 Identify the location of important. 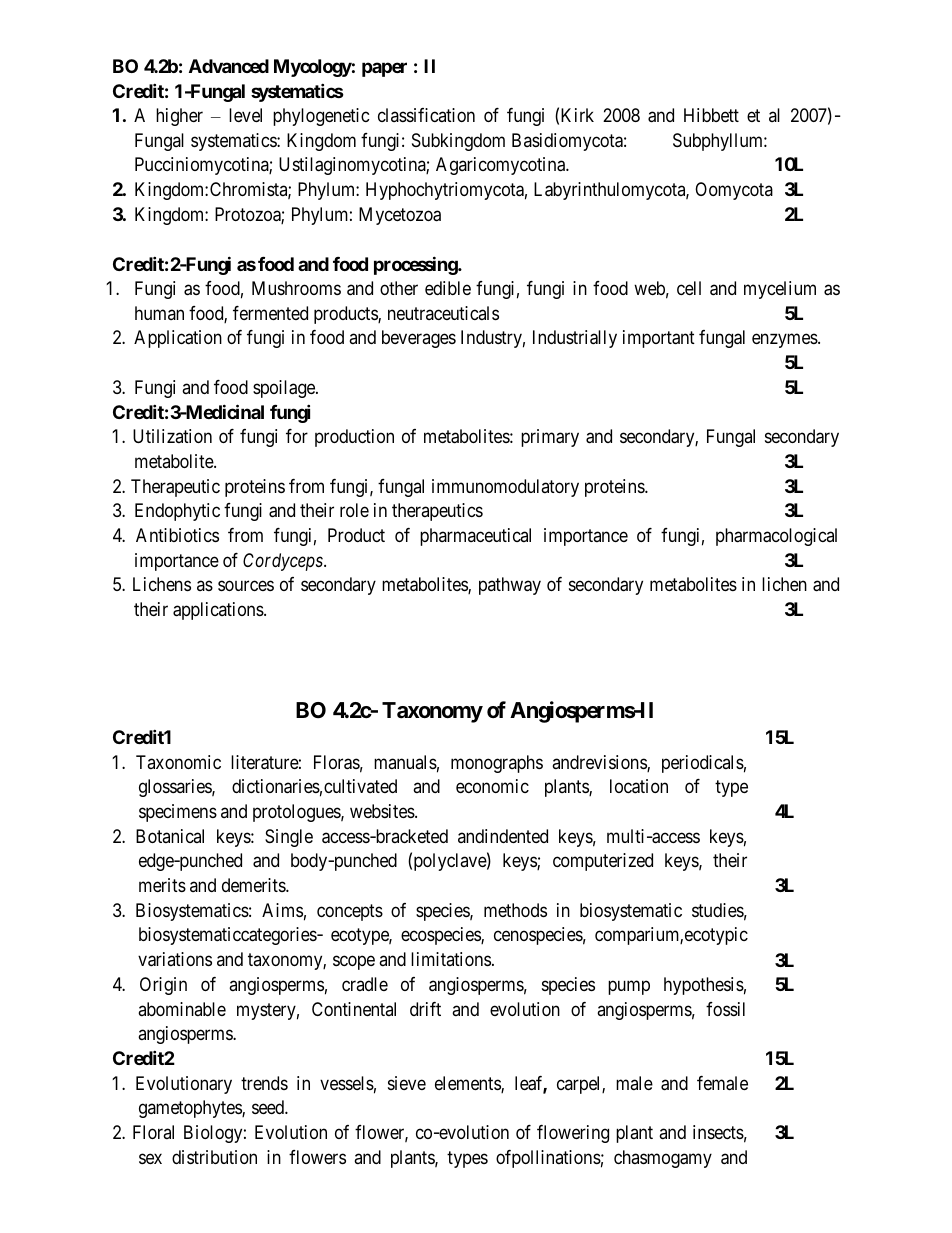
(659, 339).
